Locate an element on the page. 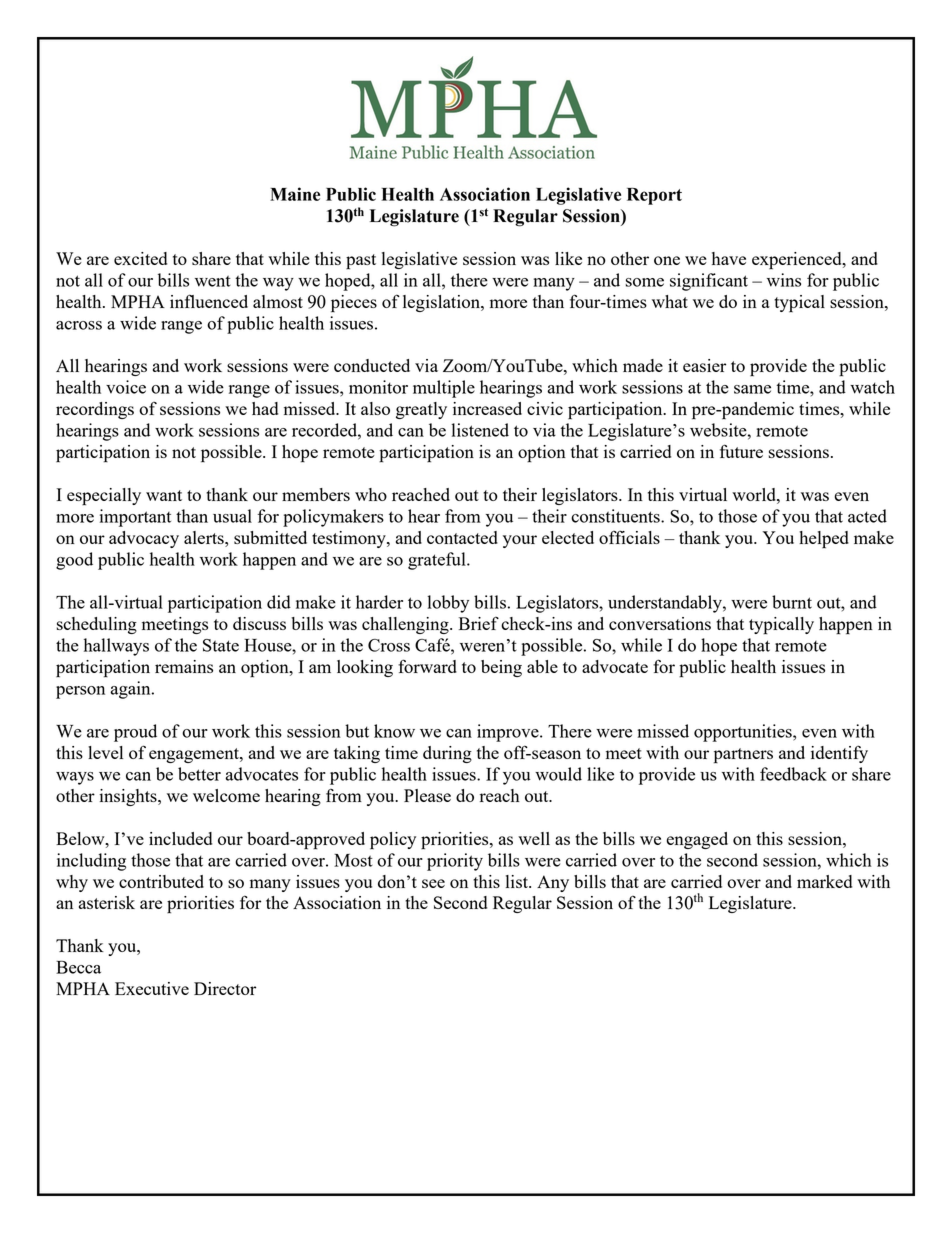 The image size is (952, 1233). experienced is located at coordinates (798, 261).
